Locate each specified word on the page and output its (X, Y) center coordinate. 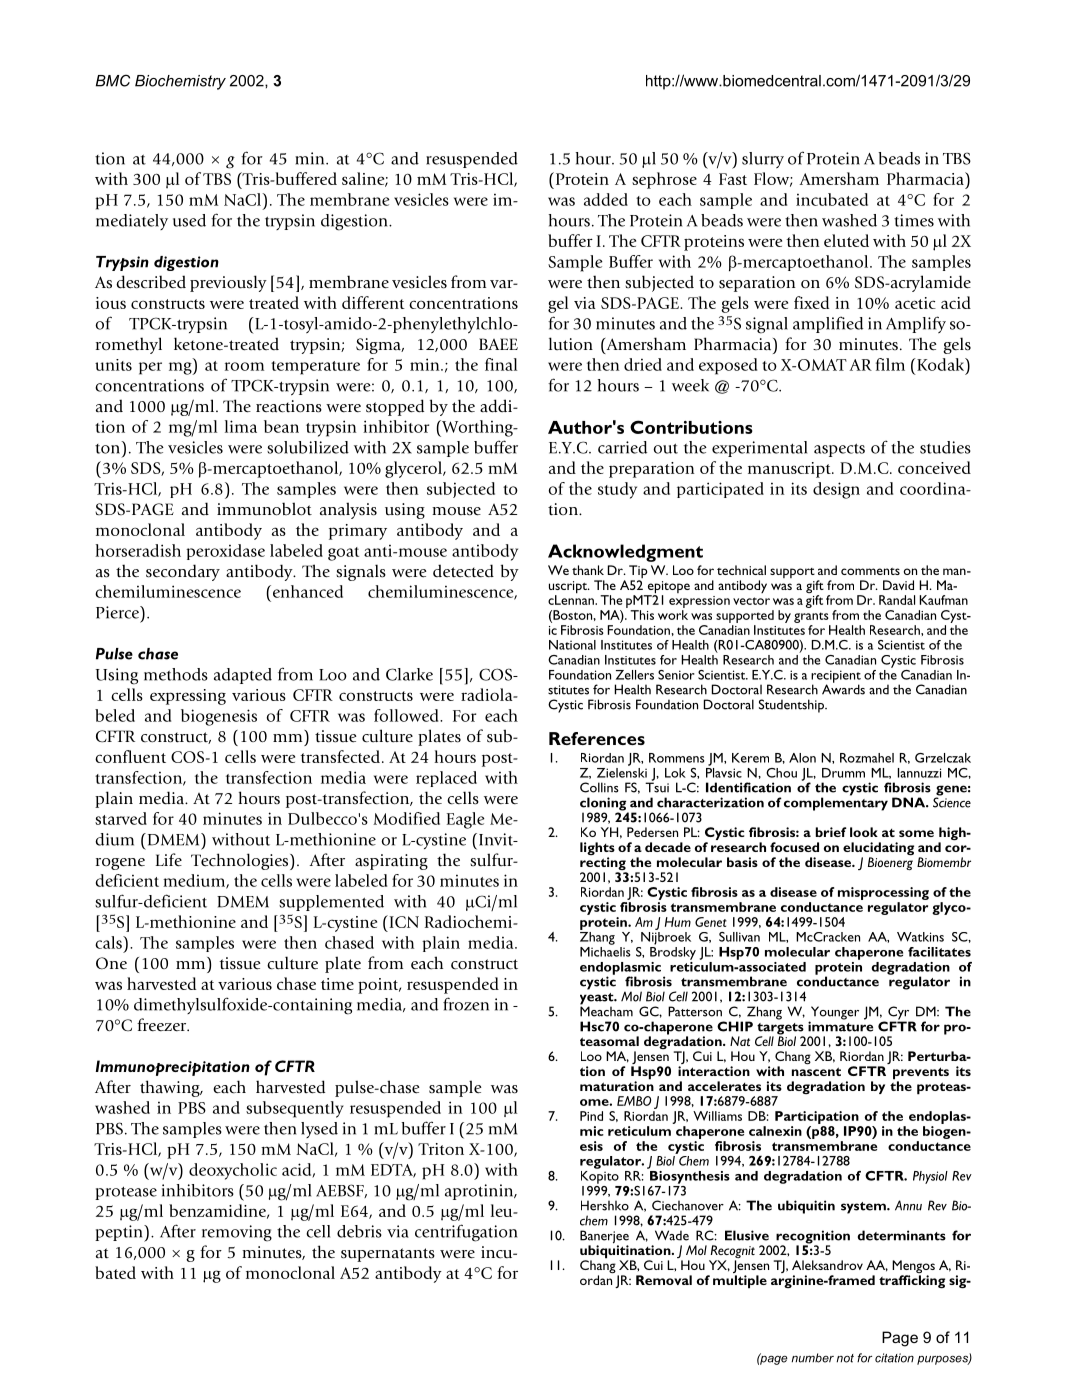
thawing (171, 1088)
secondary (183, 572)
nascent (816, 1071)
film (890, 364)
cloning (604, 805)
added (606, 199)
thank (588, 570)
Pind (591, 1116)
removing (237, 1233)
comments (870, 571)
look (864, 832)
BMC (113, 80)
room (244, 366)
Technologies (241, 861)
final (501, 364)
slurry (763, 160)
